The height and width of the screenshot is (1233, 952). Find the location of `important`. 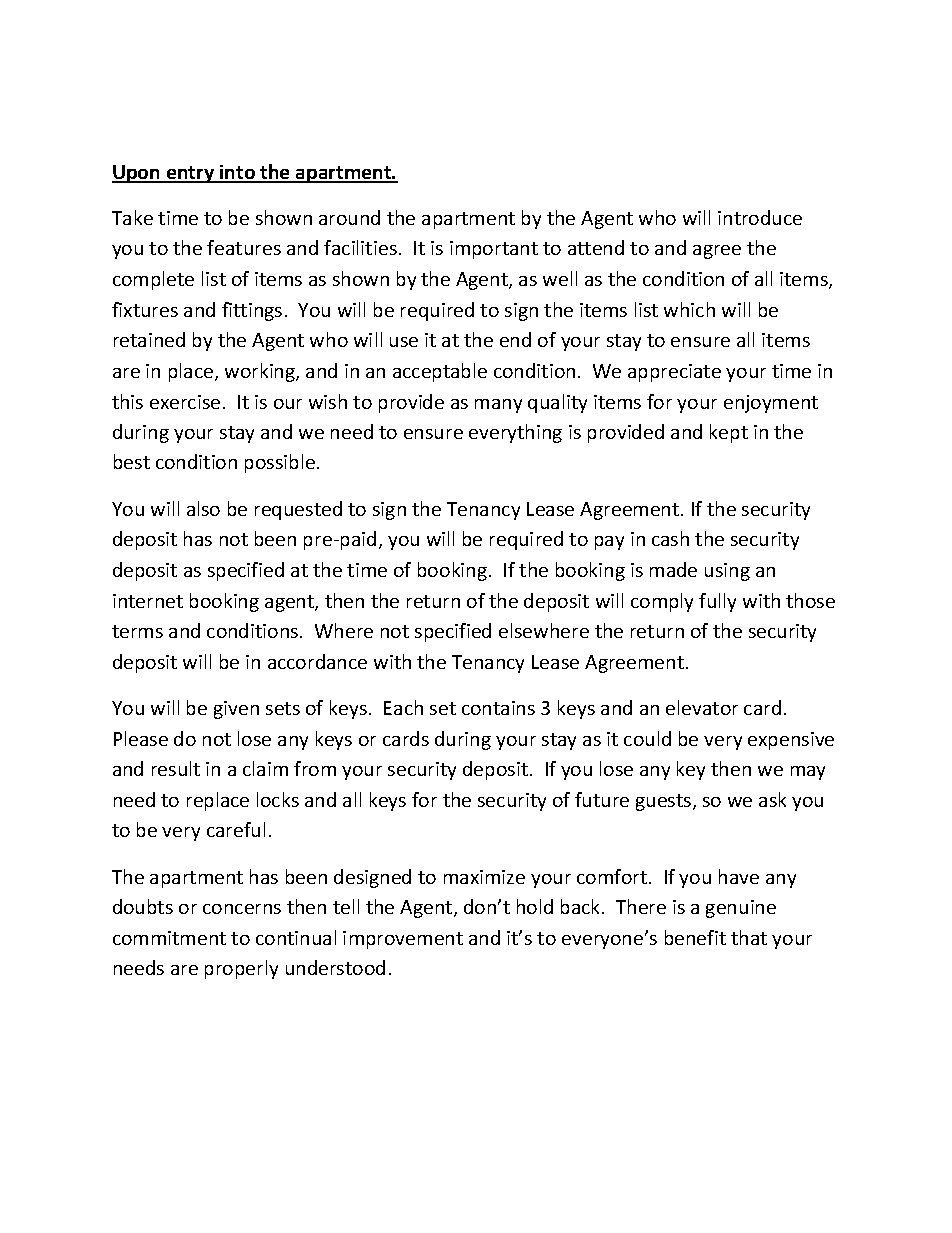

important is located at coordinates (494, 250).
